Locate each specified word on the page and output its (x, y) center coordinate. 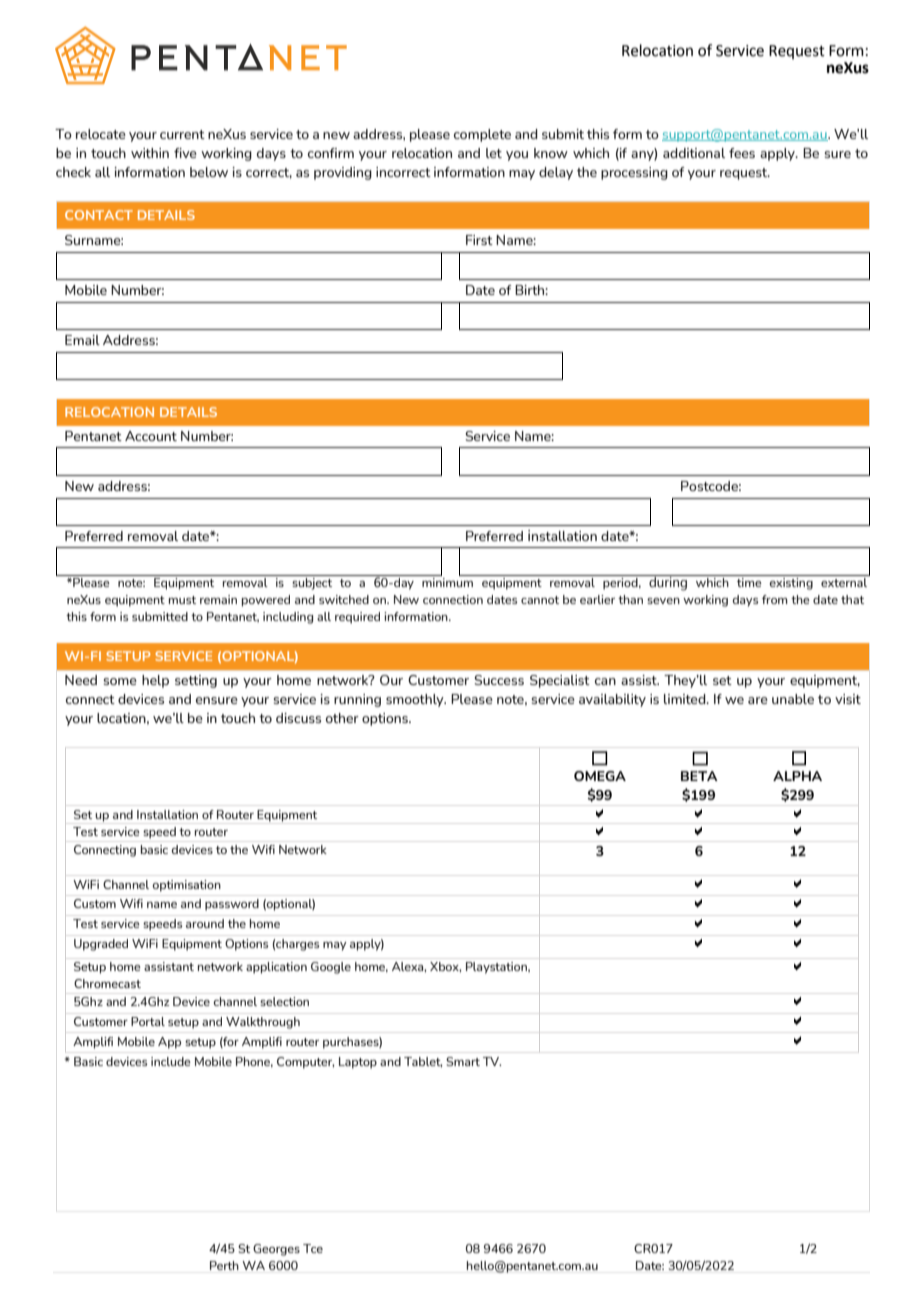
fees (742, 153)
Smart (463, 1061)
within (150, 153)
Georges (276, 1250)
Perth (224, 1265)
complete (482, 135)
